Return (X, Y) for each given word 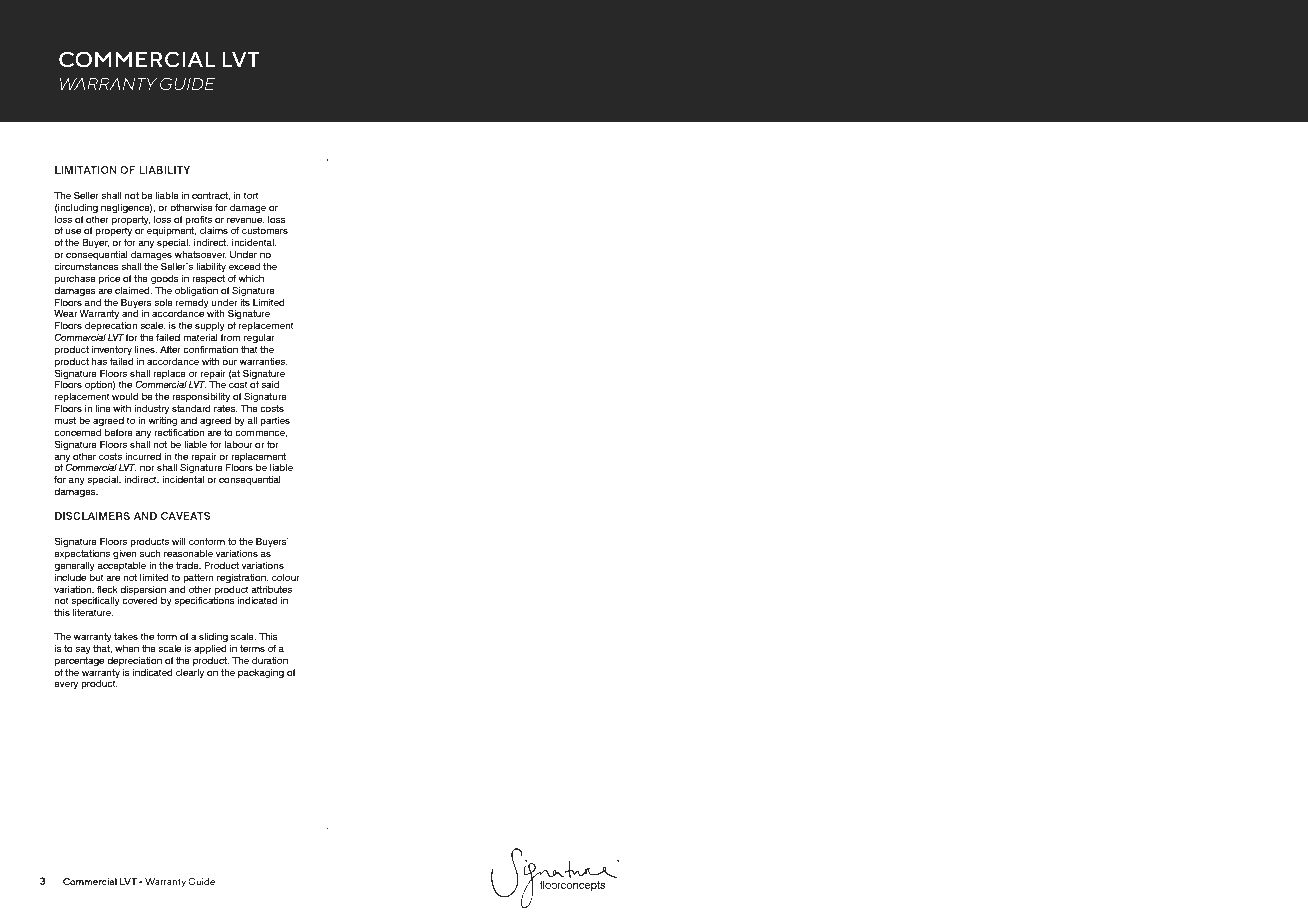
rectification (179, 432)
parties (275, 421)
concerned (77, 432)
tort (251, 195)
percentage (79, 661)
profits (198, 220)
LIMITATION (86, 170)
